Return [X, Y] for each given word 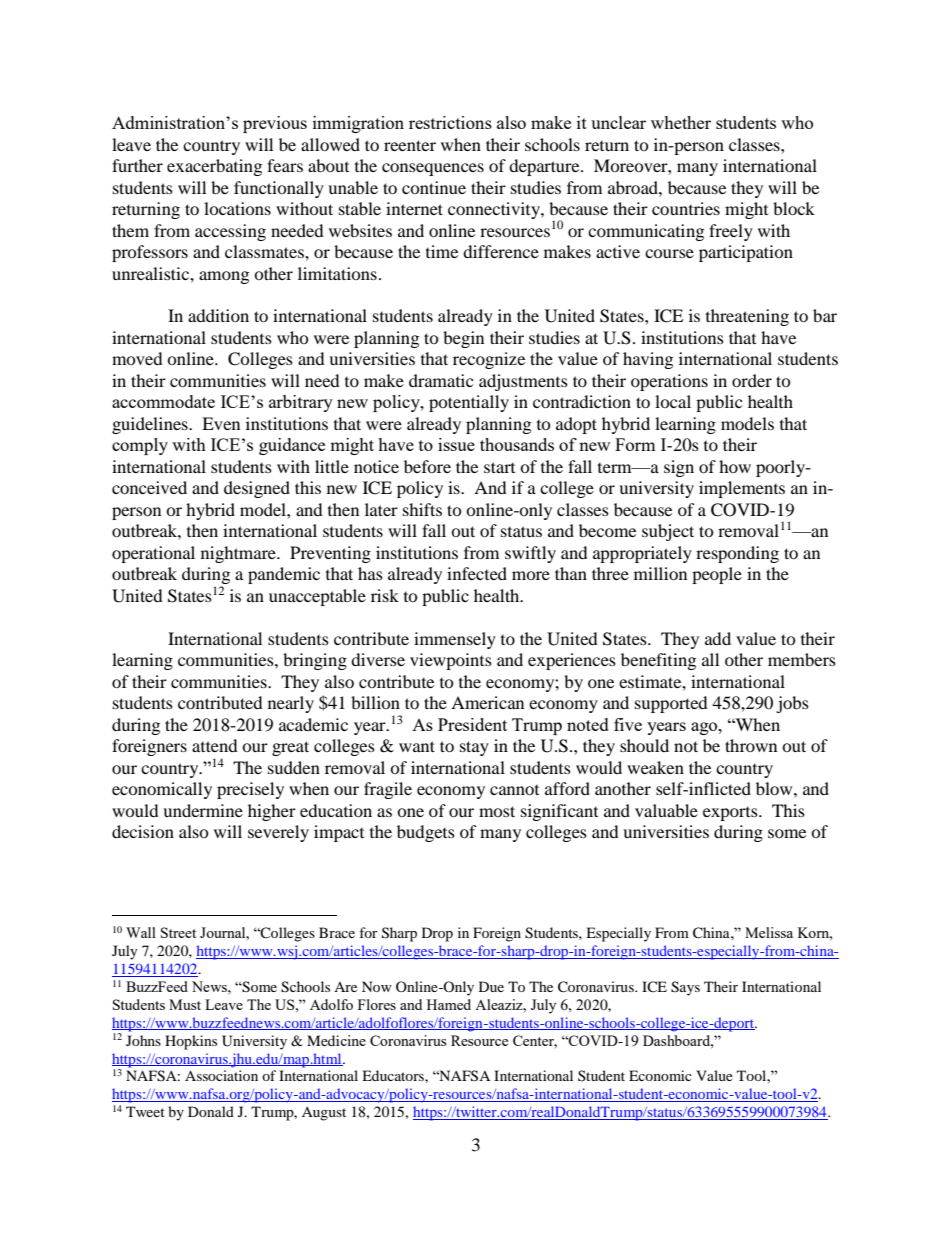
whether [681, 122]
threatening [747, 317]
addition [218, 315]
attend [215, 745]
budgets [426, 833]
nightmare [239, 554]
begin [463, 339]
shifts [422, 509]
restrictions [450, 122]
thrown [751, 745]
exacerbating [214, 167]
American [487, 702]
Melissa [769, 932]
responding [737, 554]
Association [221, 1075]
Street [178, 932]
